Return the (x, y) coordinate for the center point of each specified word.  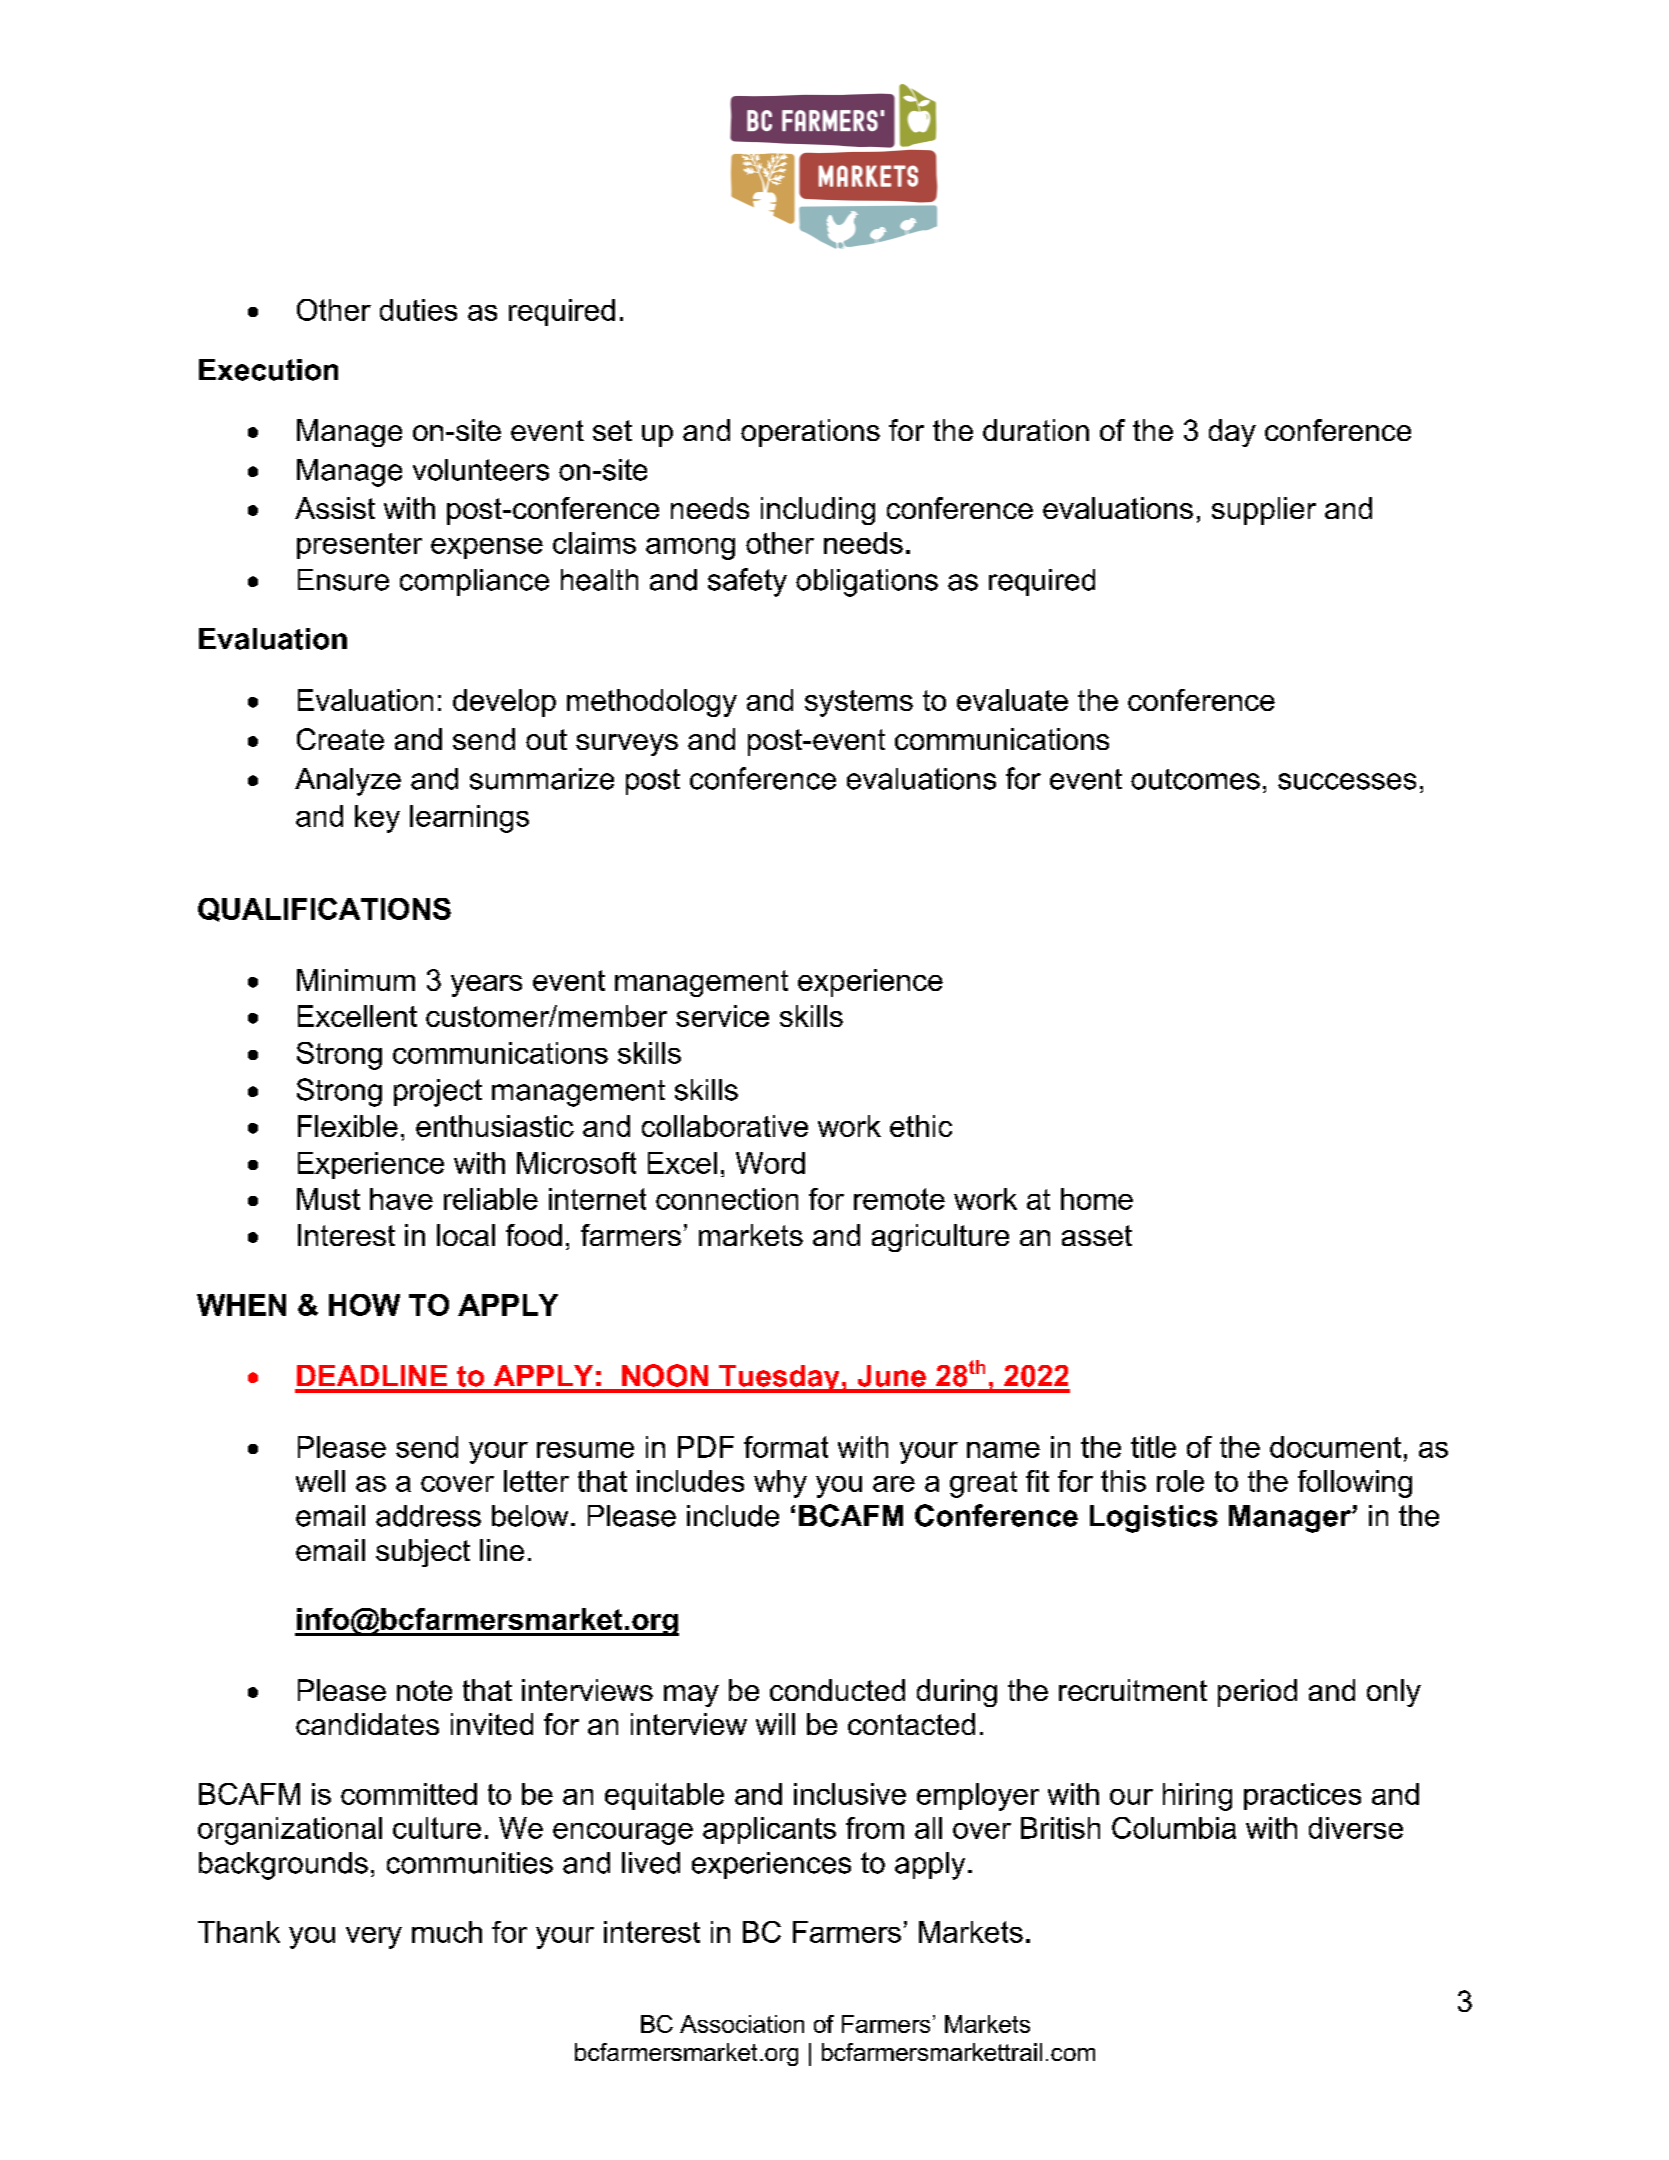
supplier (1264, 511)
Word (770, 1163)
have (401, 1199)
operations (810, 433)
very (374, 1938)
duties (418, 310)
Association (742, 2024)
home (1097, 1199)
